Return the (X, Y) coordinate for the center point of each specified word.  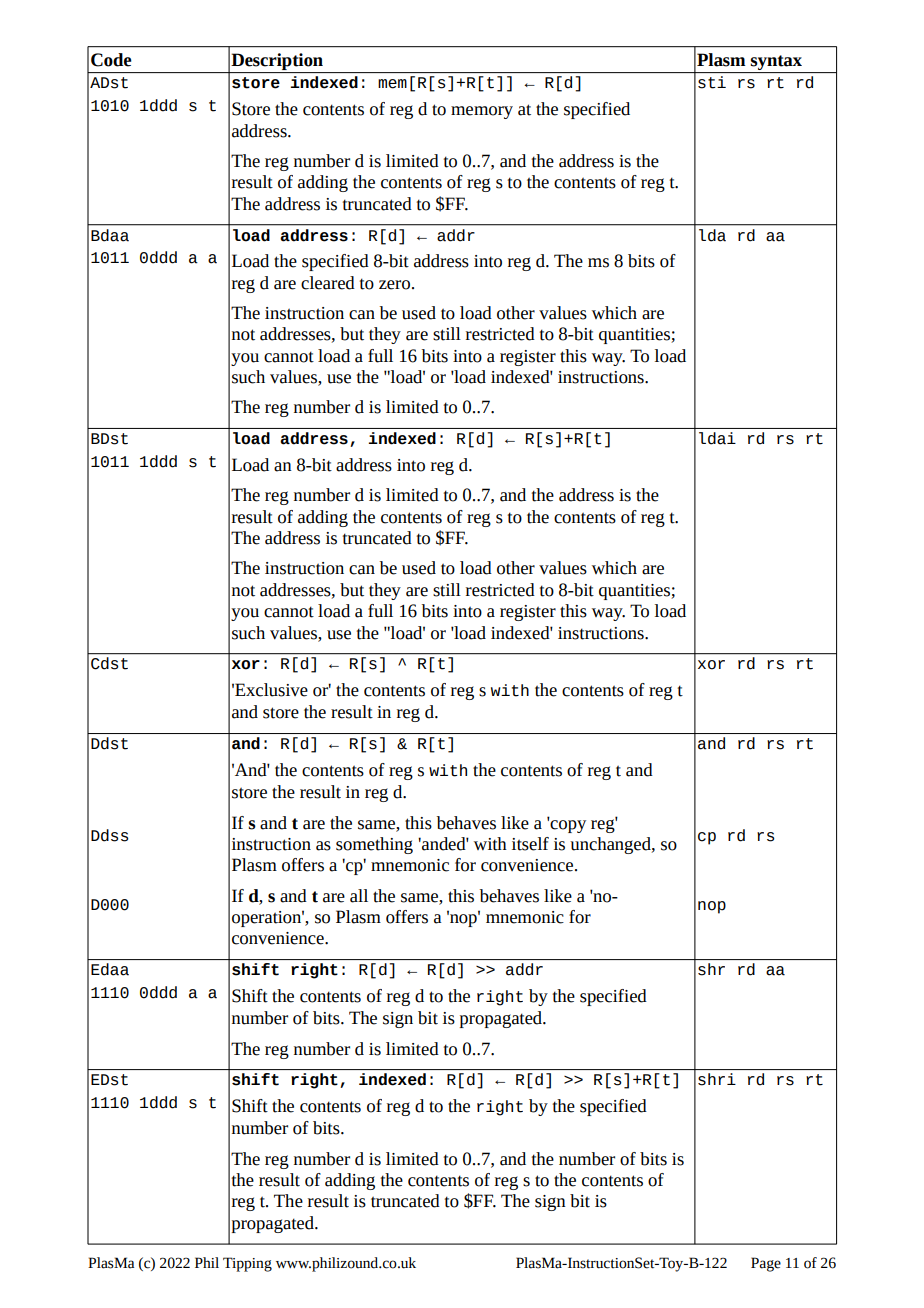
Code (111, 60)
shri (717, 1079)
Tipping (247, 1264)
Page (766, 1264)
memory (482, 112)
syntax (777, 64)
